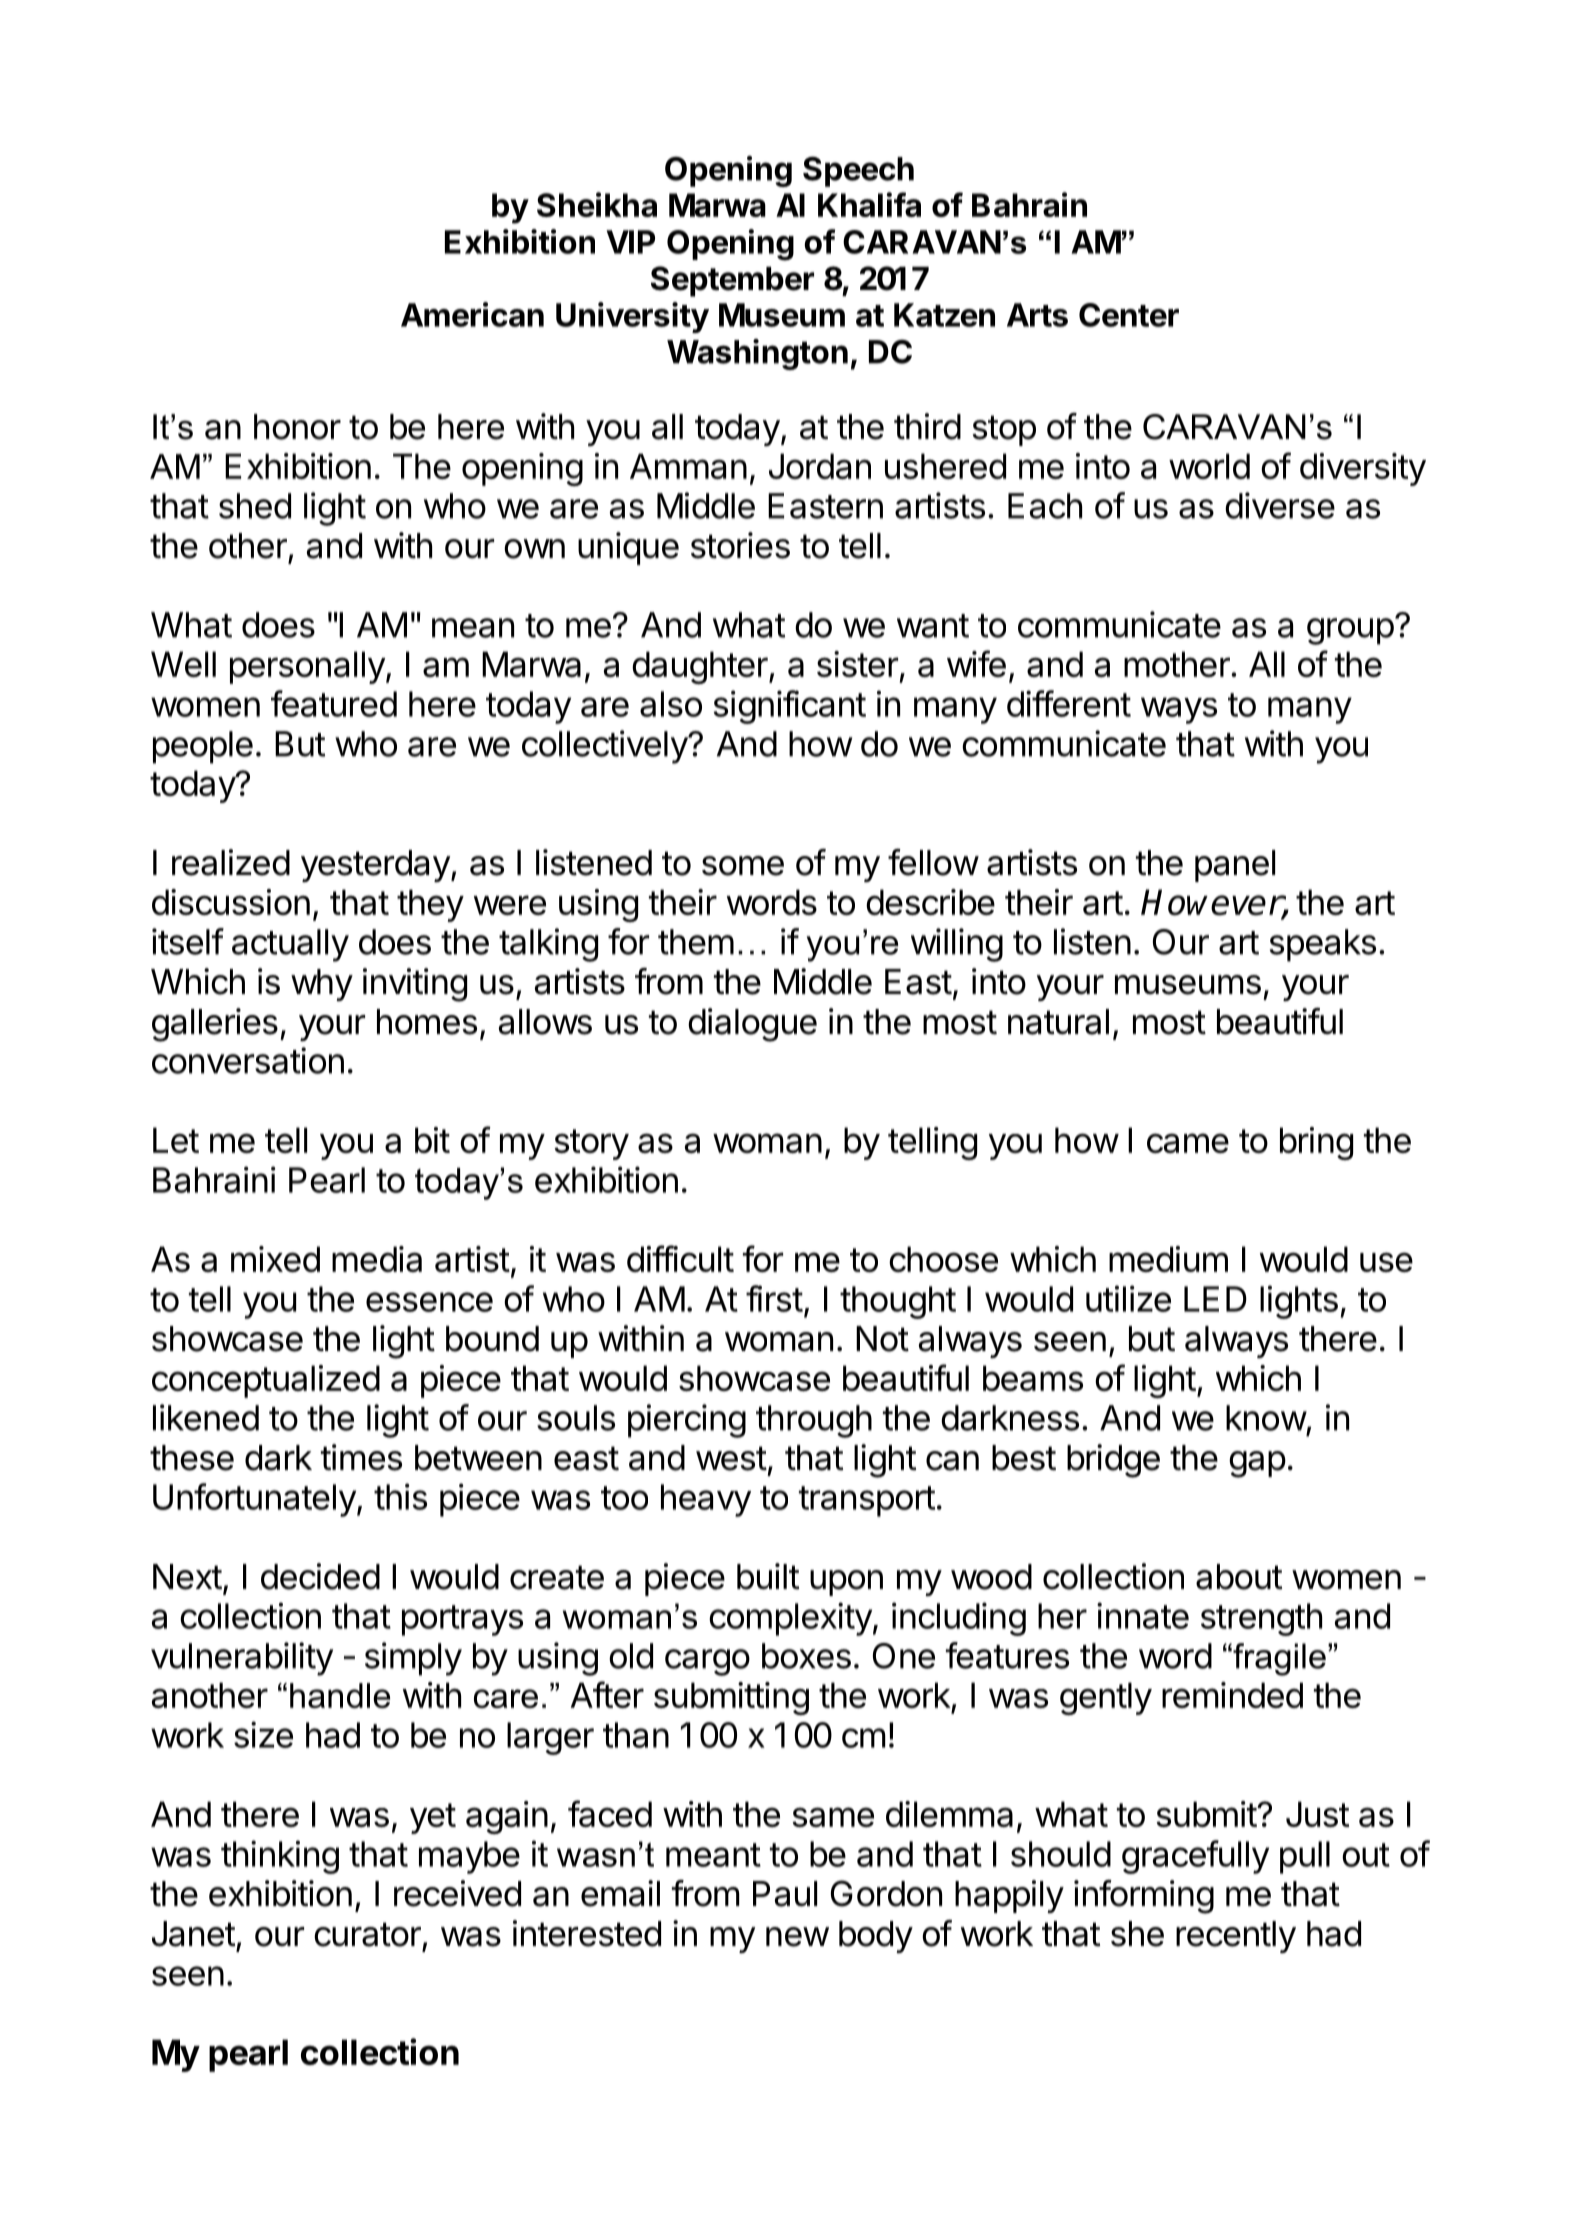 Image resolution: width=1579 pixels, height=2233 pixels. I want to click on times, so click(361, 1457).
